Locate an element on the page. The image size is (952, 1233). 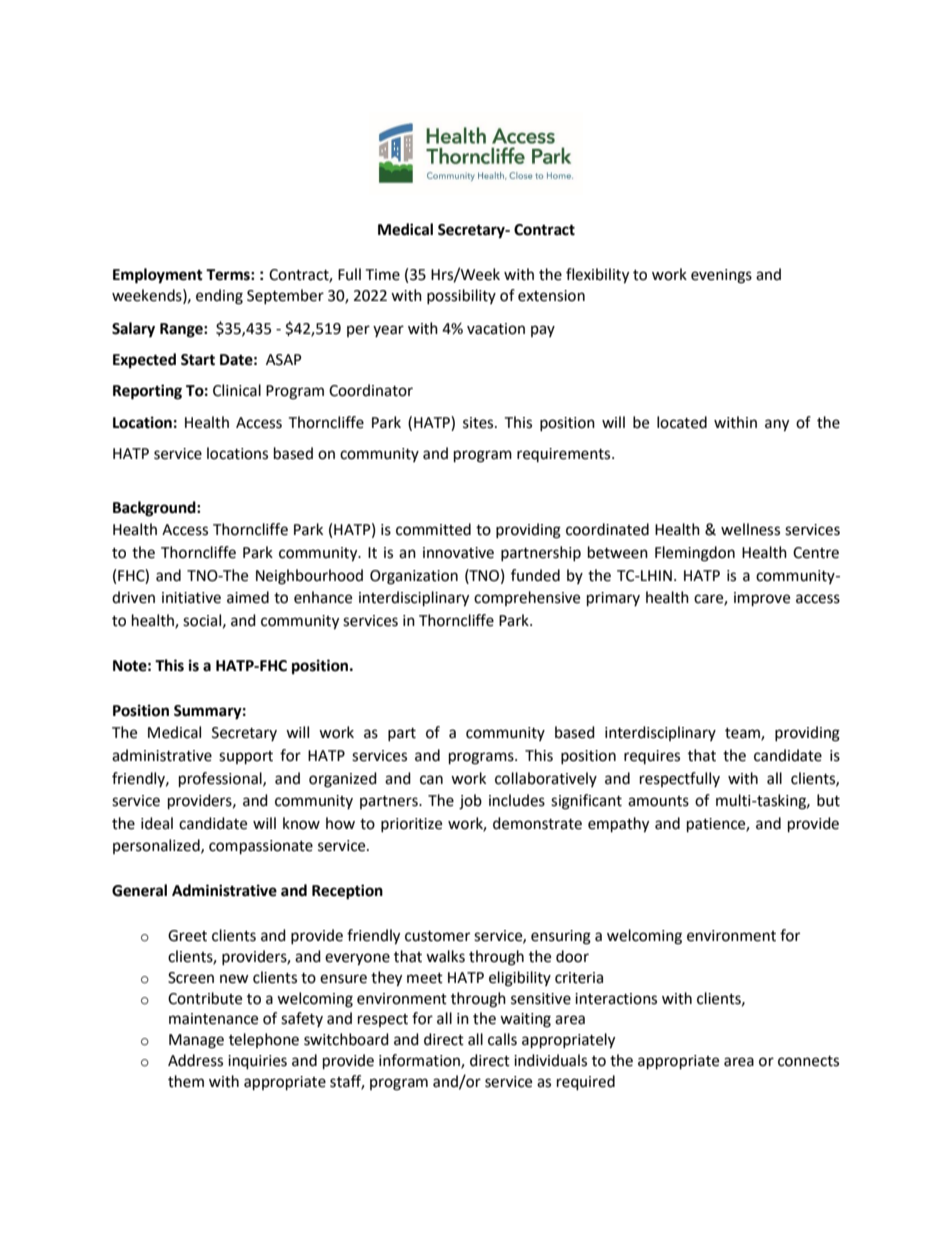
connects is located at coordinates (808, 1061).
